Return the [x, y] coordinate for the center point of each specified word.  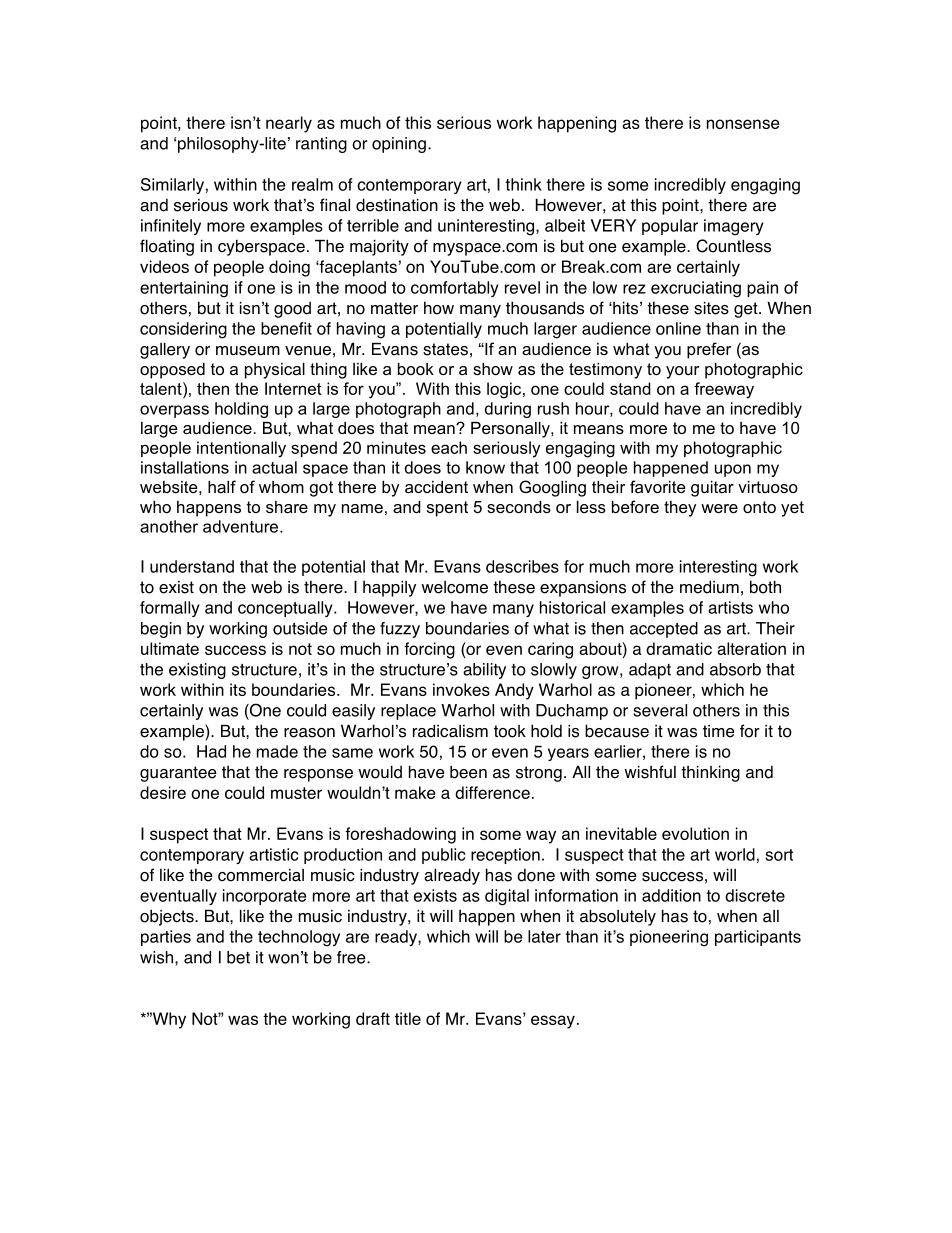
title [408, 1018]
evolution [695, 833]
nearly [289, 124]
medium [709, 587]
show [493, 369]
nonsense [743, 124]
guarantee [178, 774]
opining [399, 145]
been [468, 772]
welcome [454, 587]
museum [248, 351]
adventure [240, 526]
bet [238, 957]
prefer [709, 350]
